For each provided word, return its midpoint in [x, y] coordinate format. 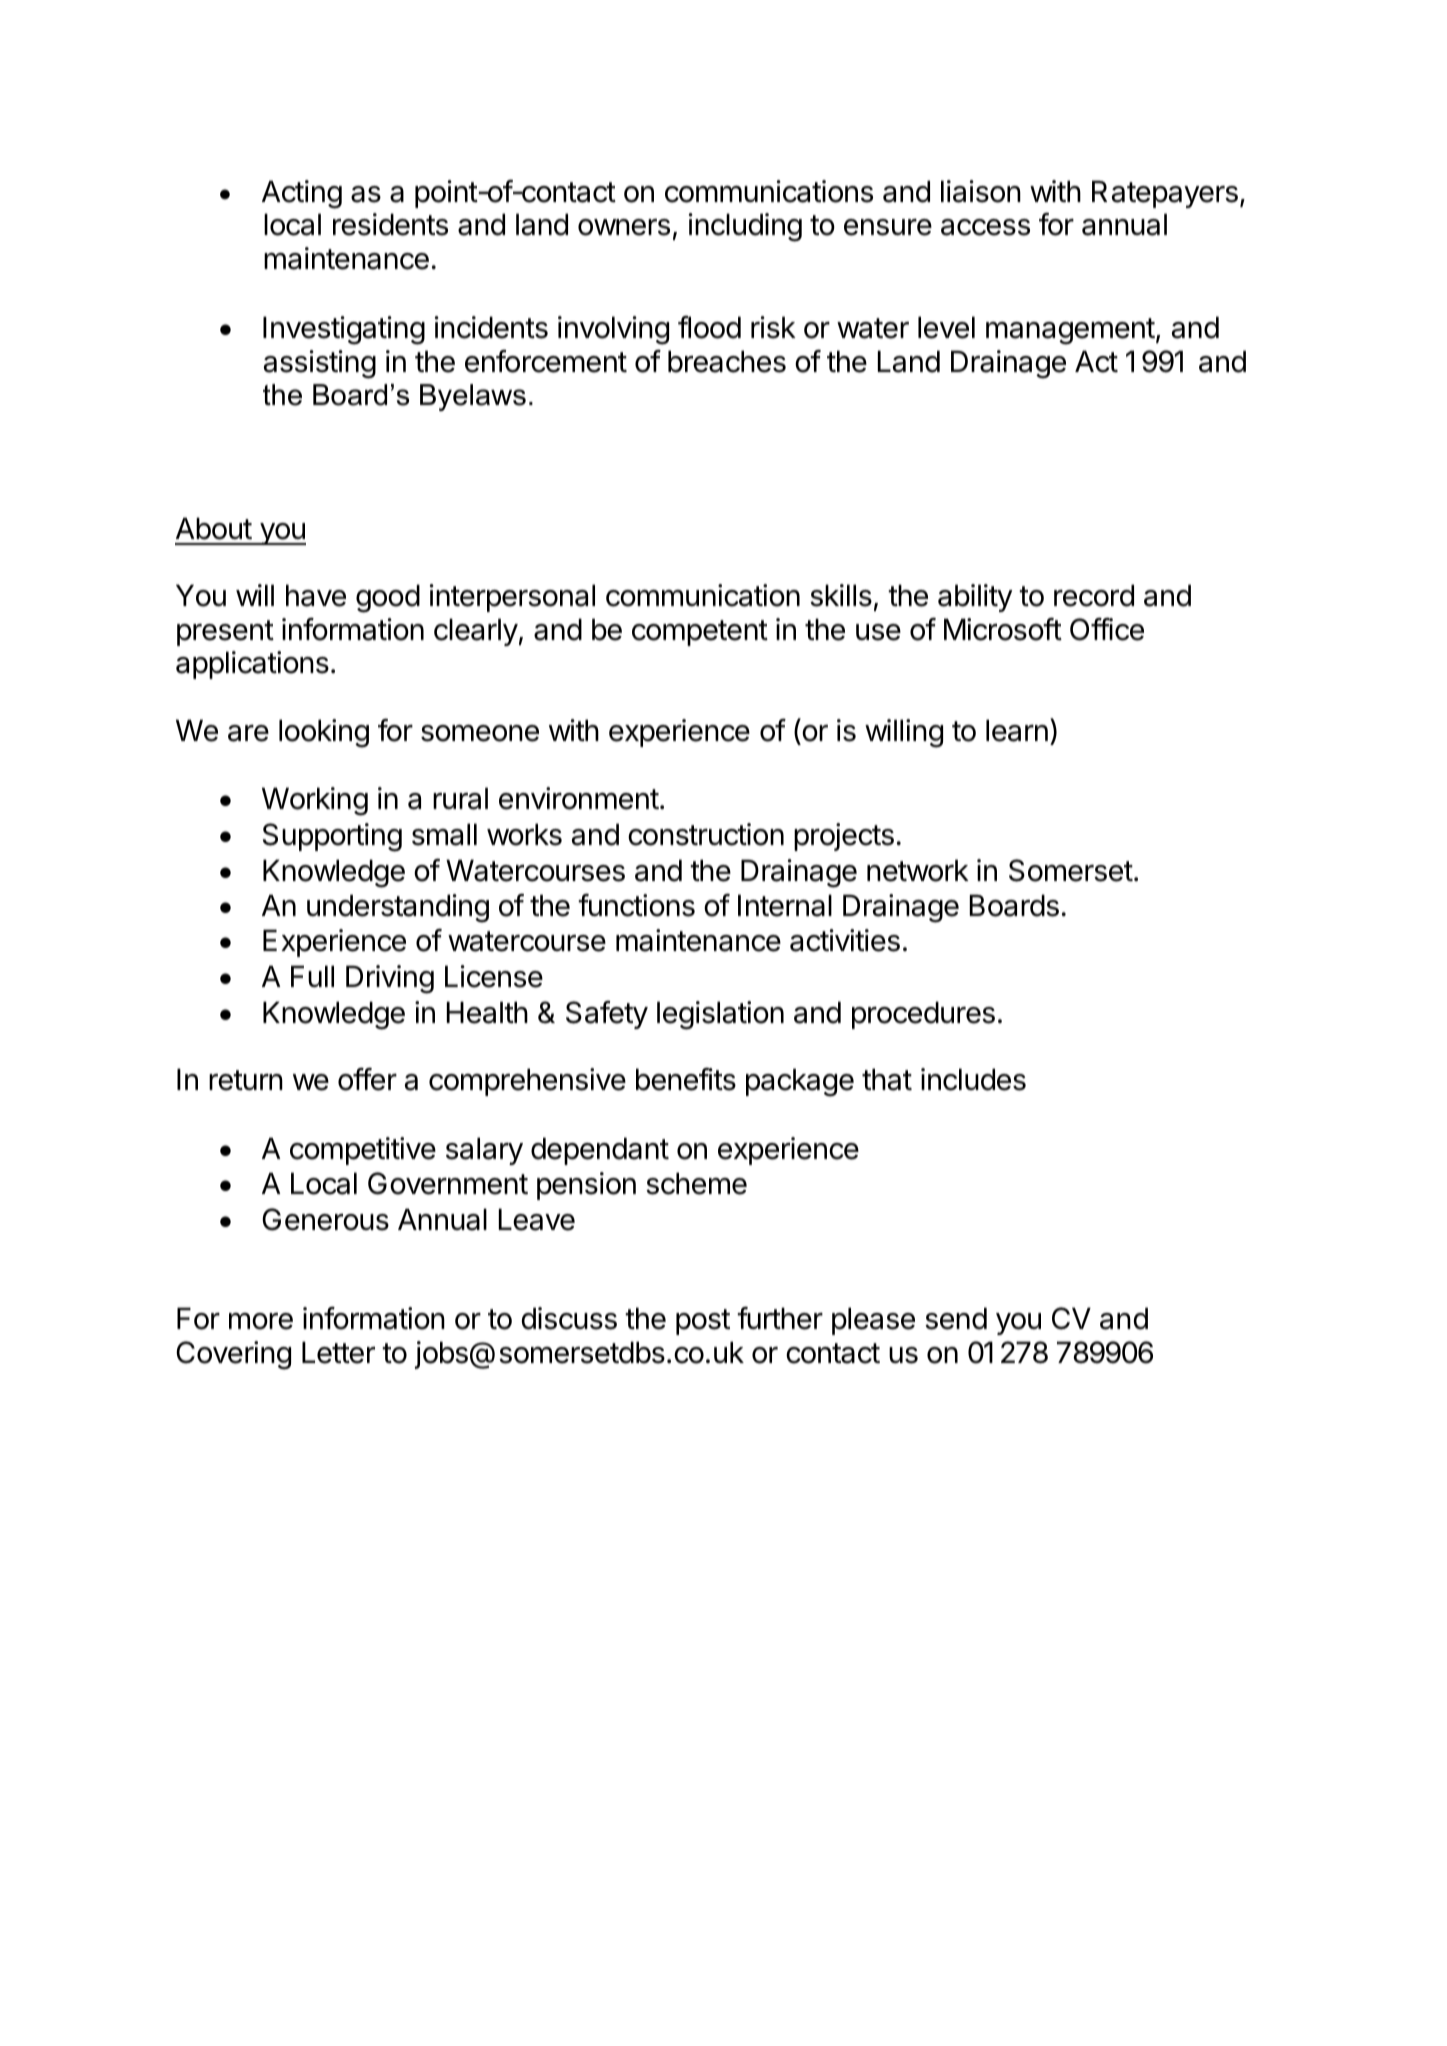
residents [390, 224]
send [956, 1318]
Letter [338, 1352]
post [703, 1322]
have [316, 595]
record [1094, 595]
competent [700, 633]
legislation [720, 1015]
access [985, 227]
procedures [923, 1015]
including [745, 227]
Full [312, 976]
